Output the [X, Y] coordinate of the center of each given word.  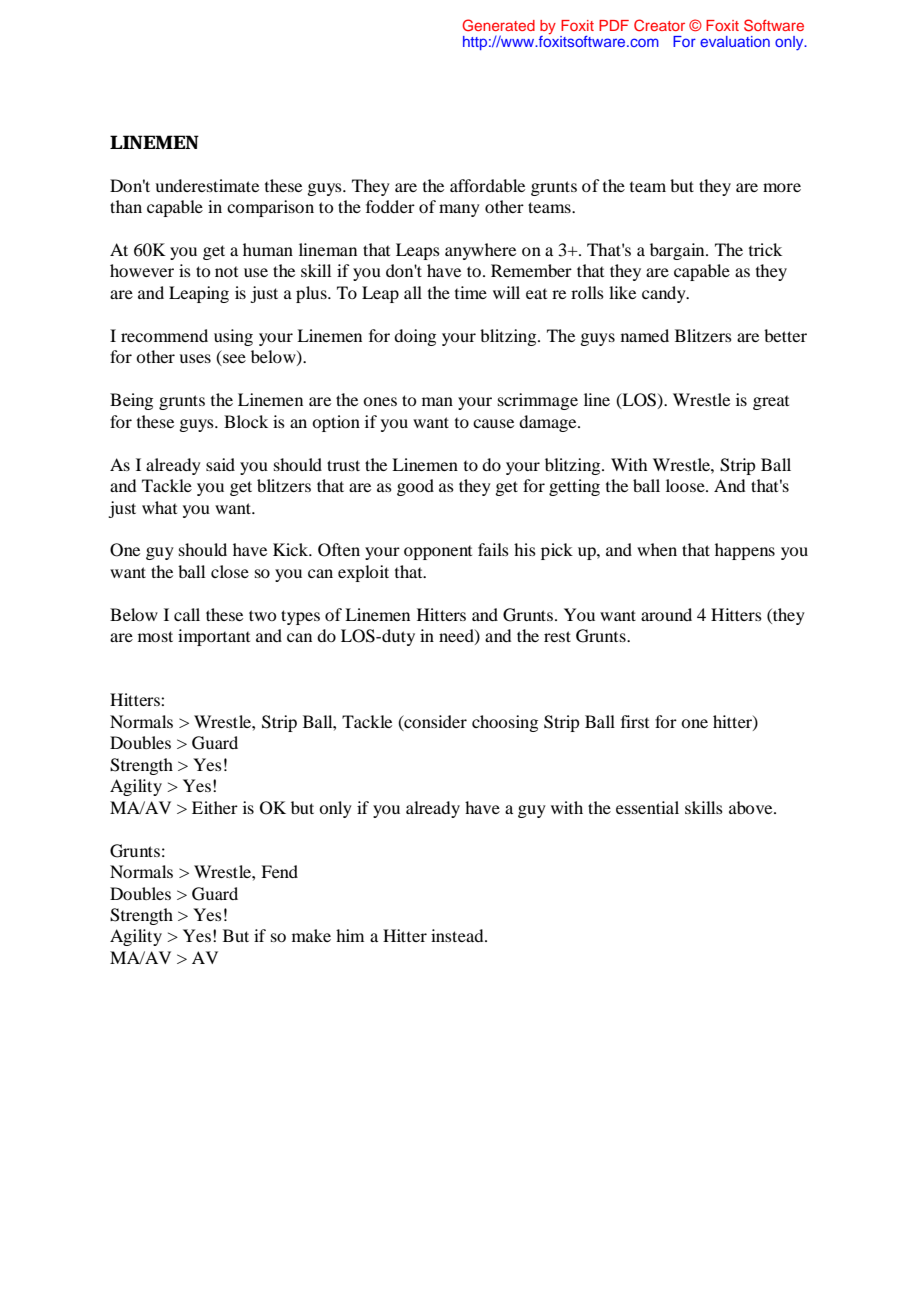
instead [458, 935]
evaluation [735, 41]
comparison [270, 208]
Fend [279, 871]
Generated [498, 25]
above [752, 807]
